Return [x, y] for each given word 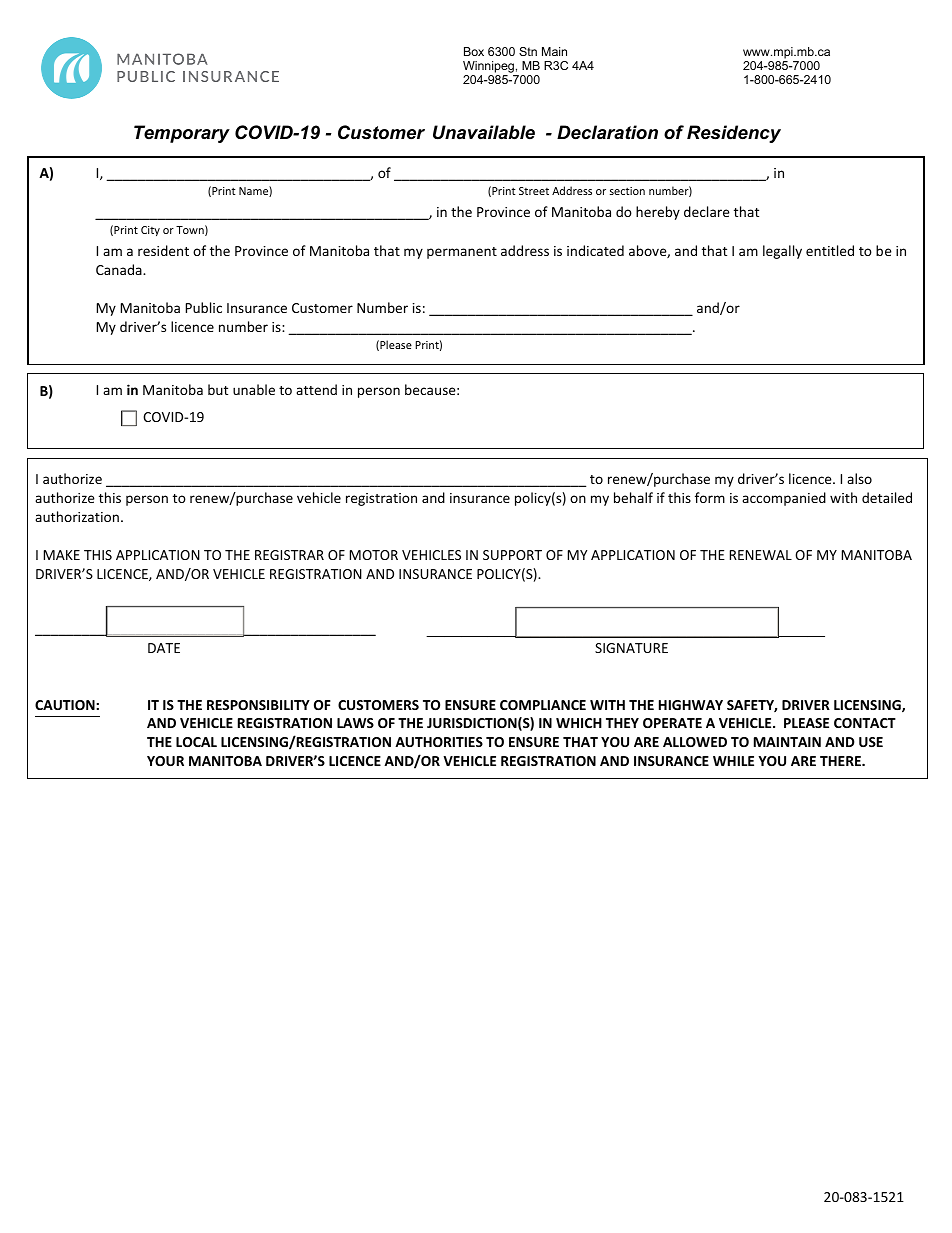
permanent [462, 253]
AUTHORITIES [439, 742]
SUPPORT [512, 555]
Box [474, 51]
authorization [77, 516]
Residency [734, 134]
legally [782, 252]
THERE [841, 761]
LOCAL [196, 742]
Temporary [182, 134]
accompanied [784, 499]
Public [204, 307]
